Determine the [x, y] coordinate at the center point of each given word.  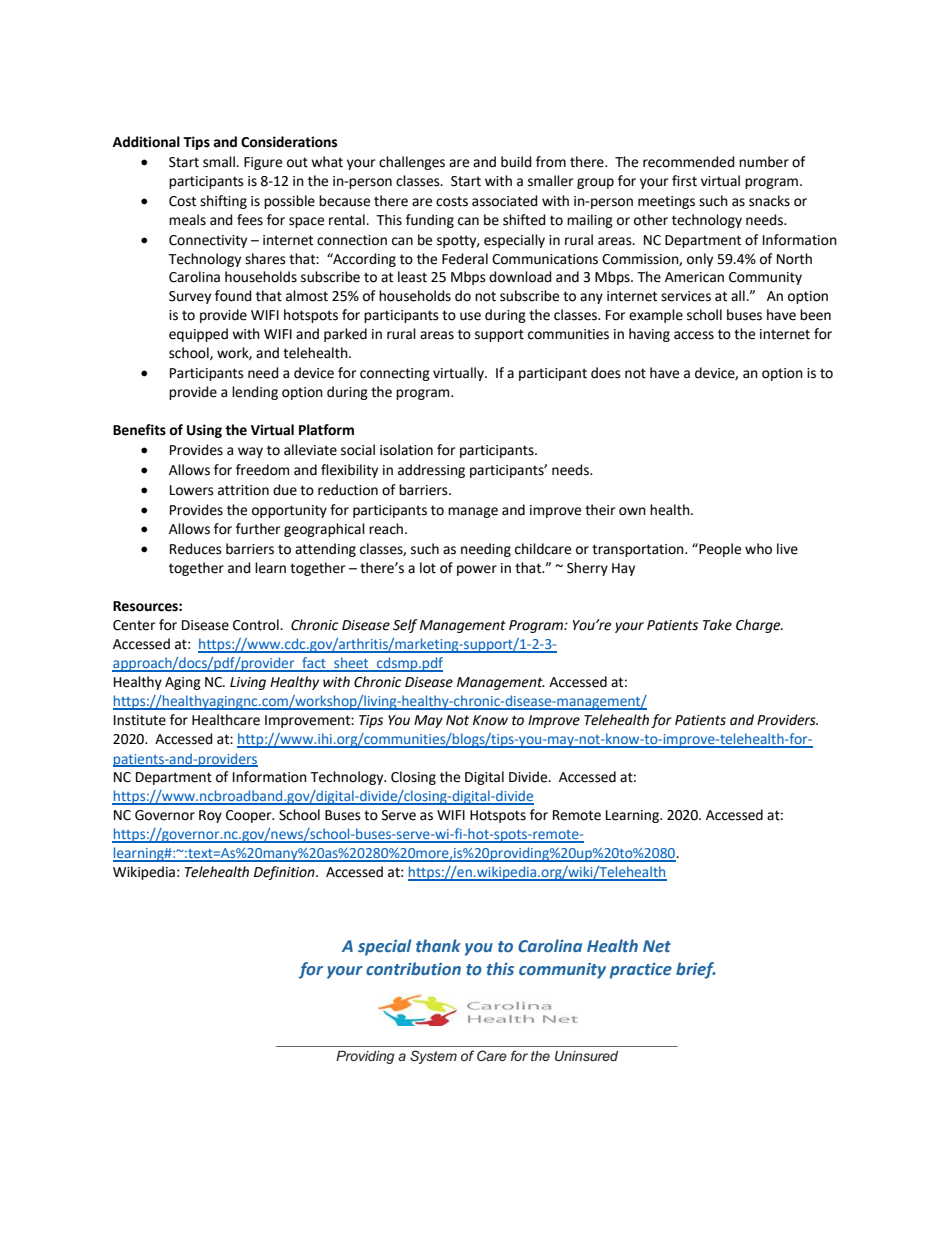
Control [257, 625]
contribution [413, 968]
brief [696, 970]
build [516, 162]
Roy [210, 816]
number [764, 162]
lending [255, 393]
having [649, 335]
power [477, 570]
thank [438, 945]
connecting [395, 374]
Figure [263, 163]
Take [717, 625]
